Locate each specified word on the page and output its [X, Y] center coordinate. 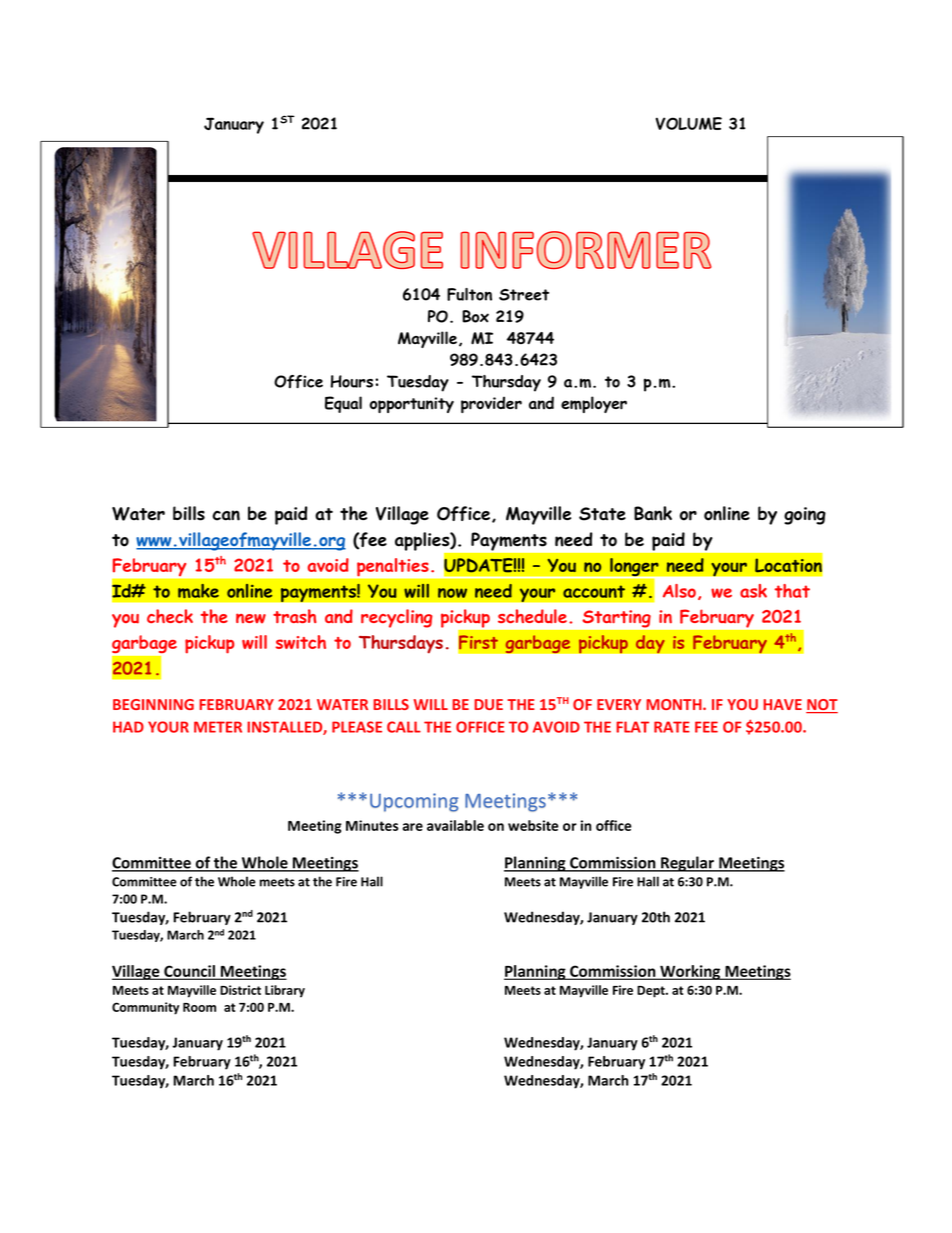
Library [285, 991]
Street [524, 295]
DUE [488, 704]
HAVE [782, 704]
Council [189, 972]
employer [594, 404]
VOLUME [689, 123]
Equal [343, 404]
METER [218, 727]
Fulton [469, 294]
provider [491, 404]
